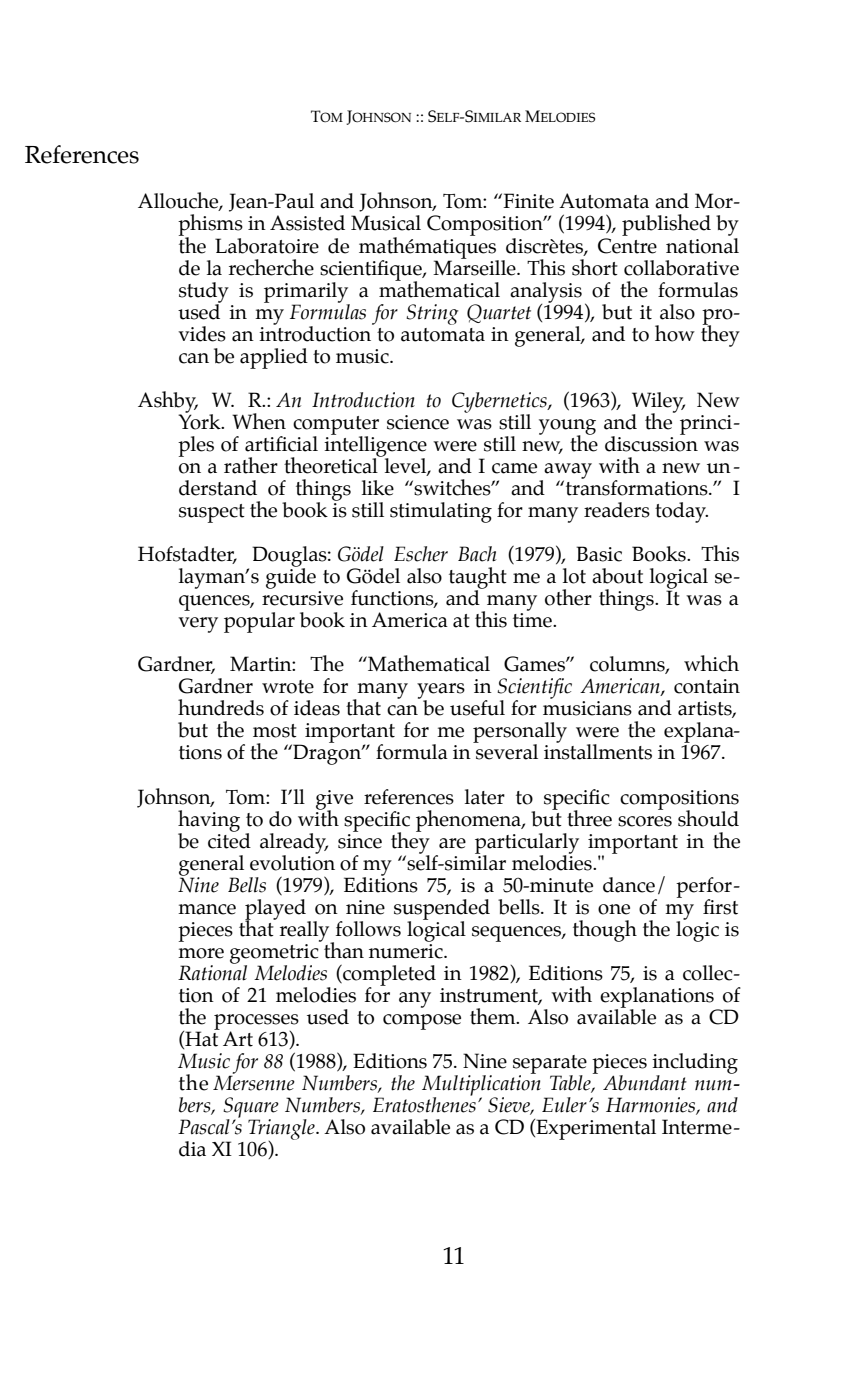  I want to click on suspect, so click(212, 513).
